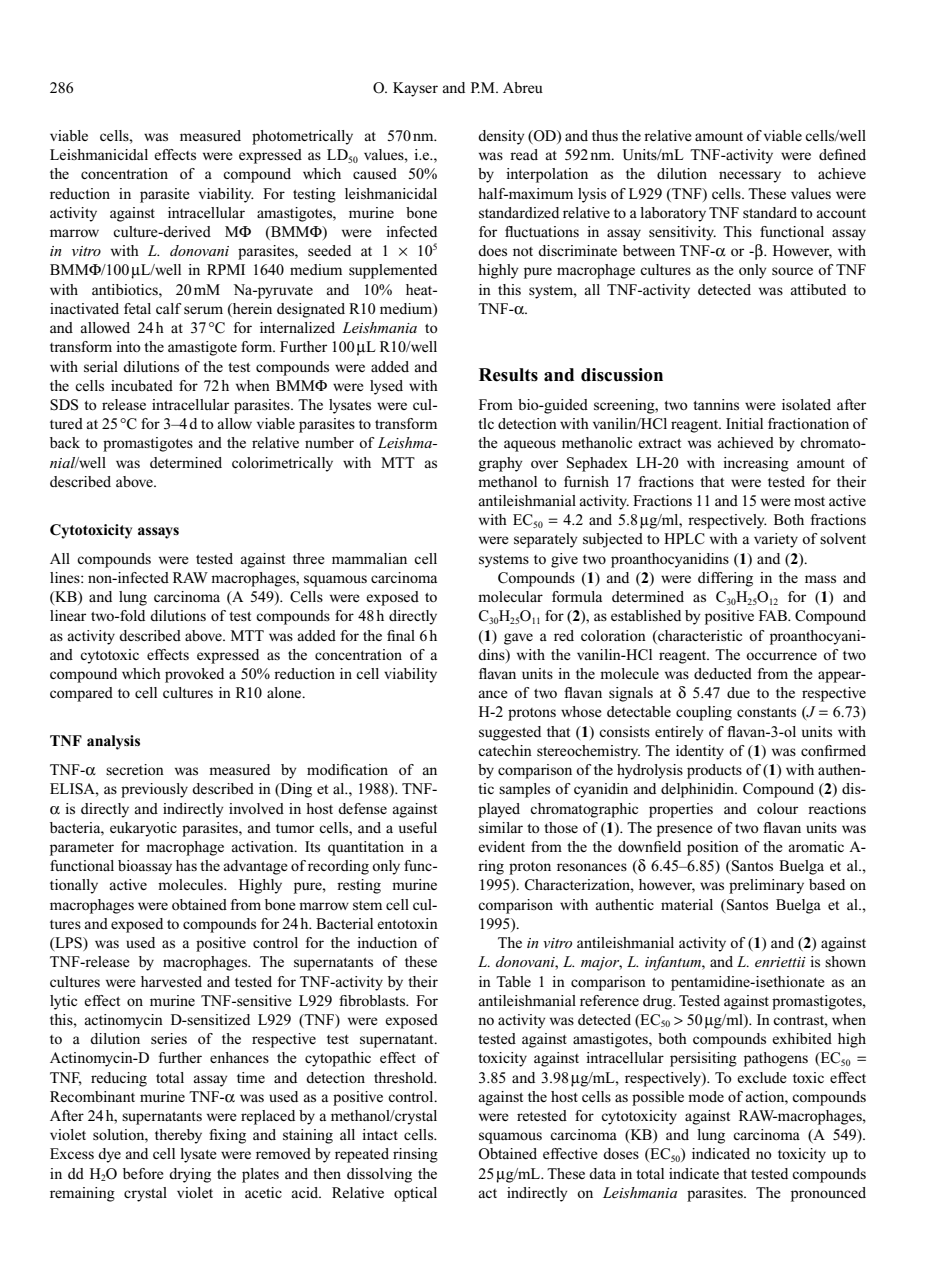 Image resolution: width=952 pixels, height=1270 pixels. Describe the element at coordinates (687, 904) in the screenshot. I see `material` at that location.
